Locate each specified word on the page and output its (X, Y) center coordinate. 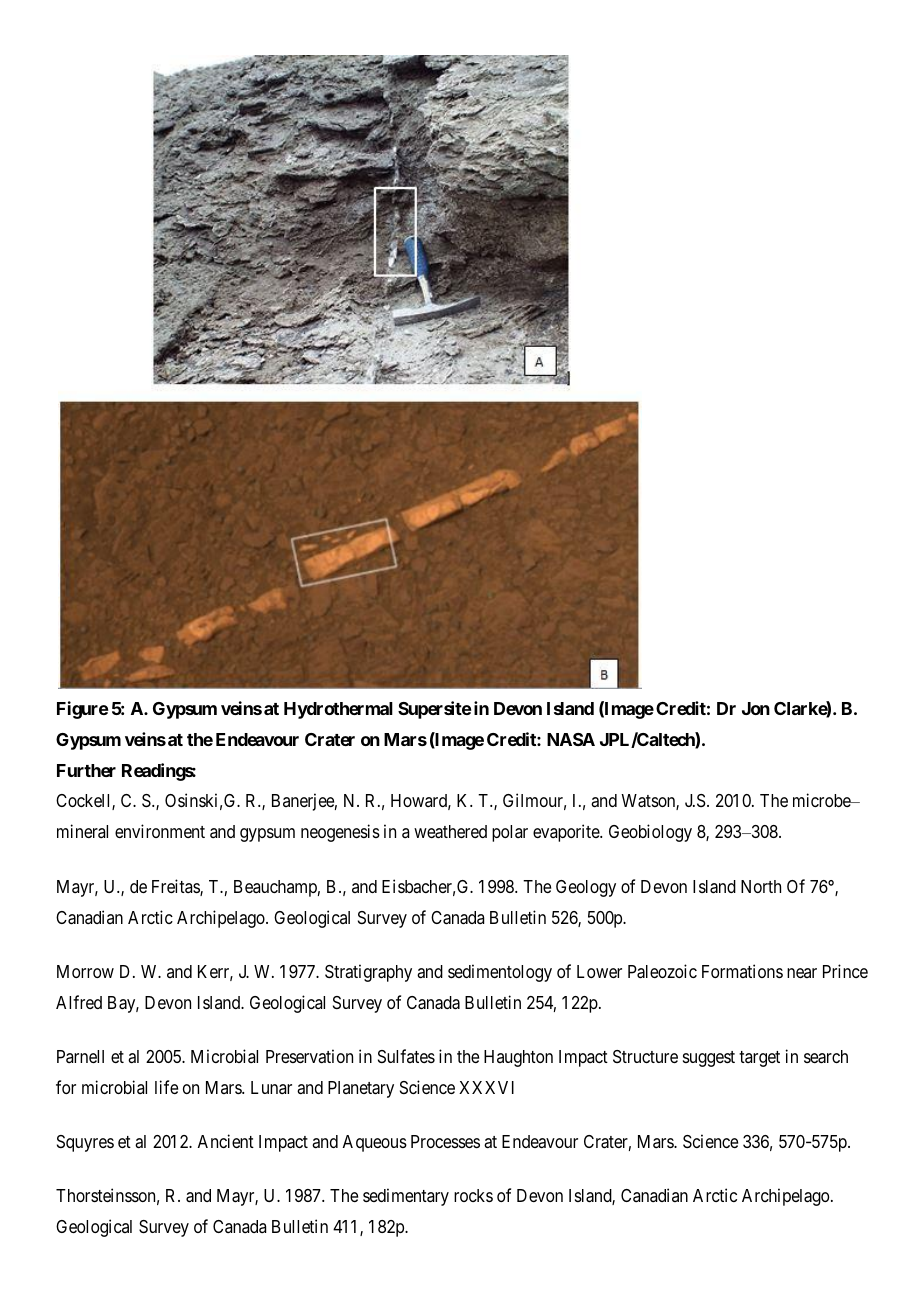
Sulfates (406, 1056)
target (759, 1059)
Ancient (226, 1141)
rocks (473, 1195)
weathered (450, 832)
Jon (756, 708)
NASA (571, 739)
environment (160, 831)
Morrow (85, 971)
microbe (823, 800)
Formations (742, 971)
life (166, 1087)
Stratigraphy (368, 973)
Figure (82, 710)
